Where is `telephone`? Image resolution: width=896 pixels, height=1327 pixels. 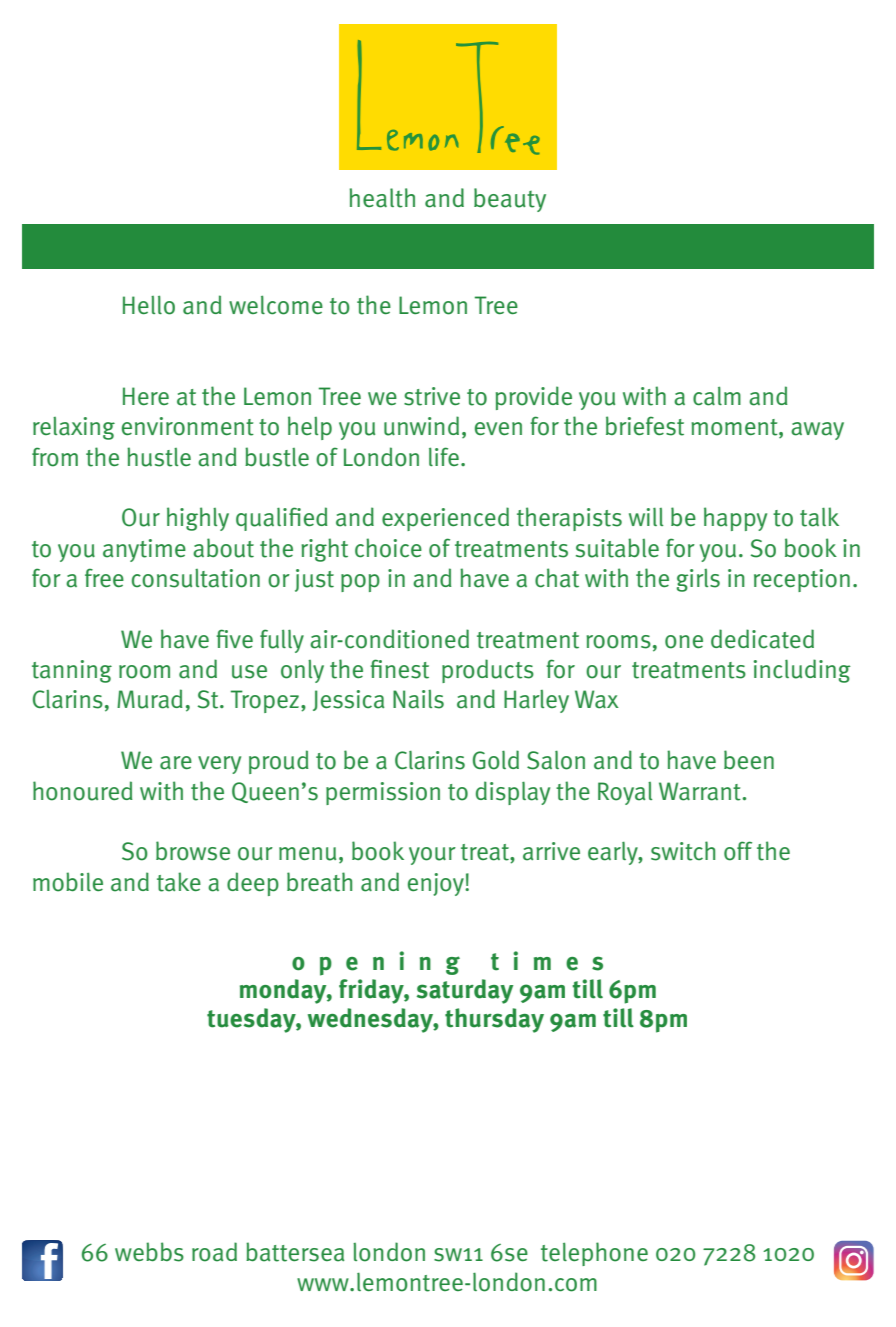
telephone is located at coordinates (594, 1254).
